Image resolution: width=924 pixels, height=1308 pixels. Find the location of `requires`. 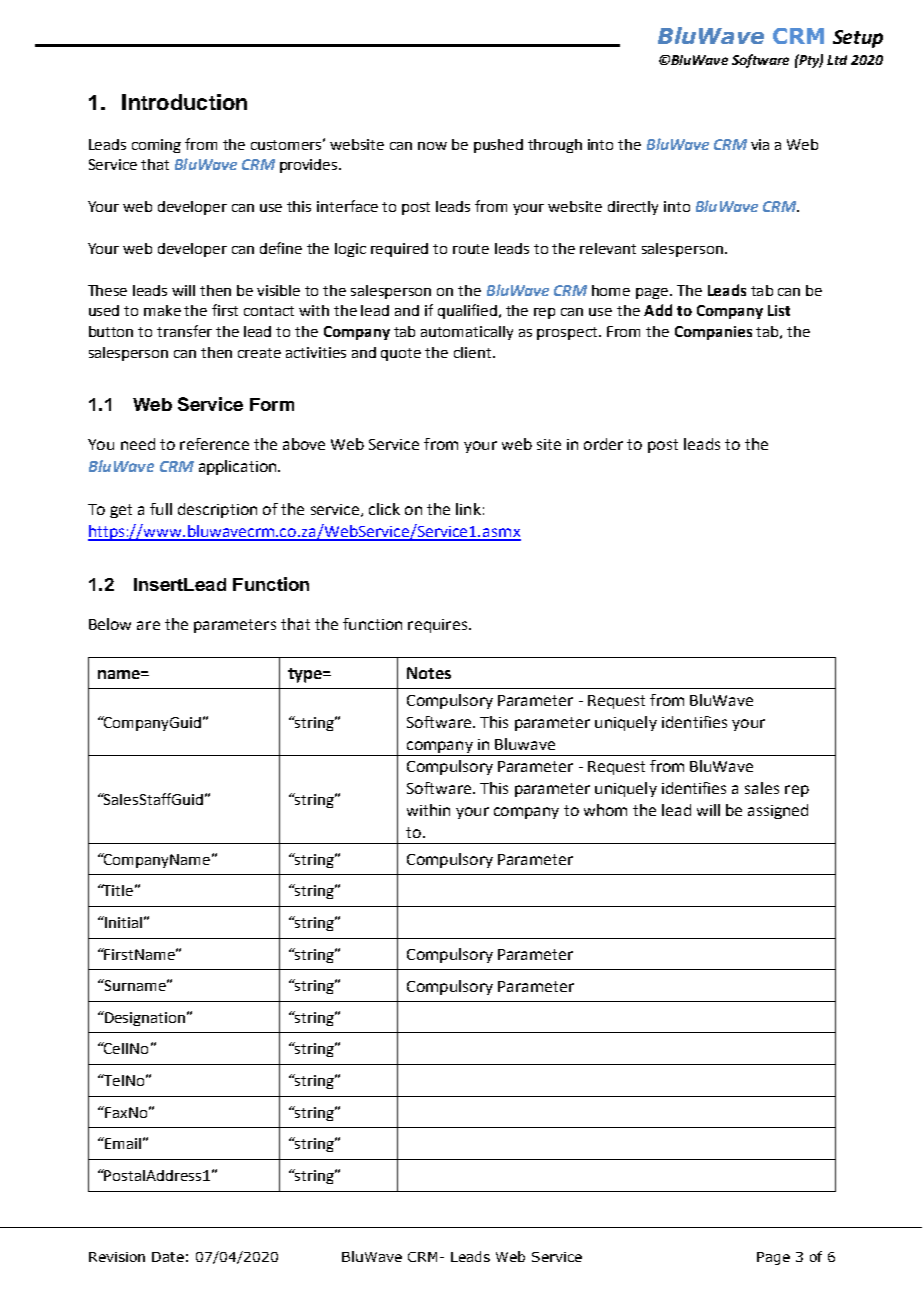

requires is located at coordinates (437, 626).
